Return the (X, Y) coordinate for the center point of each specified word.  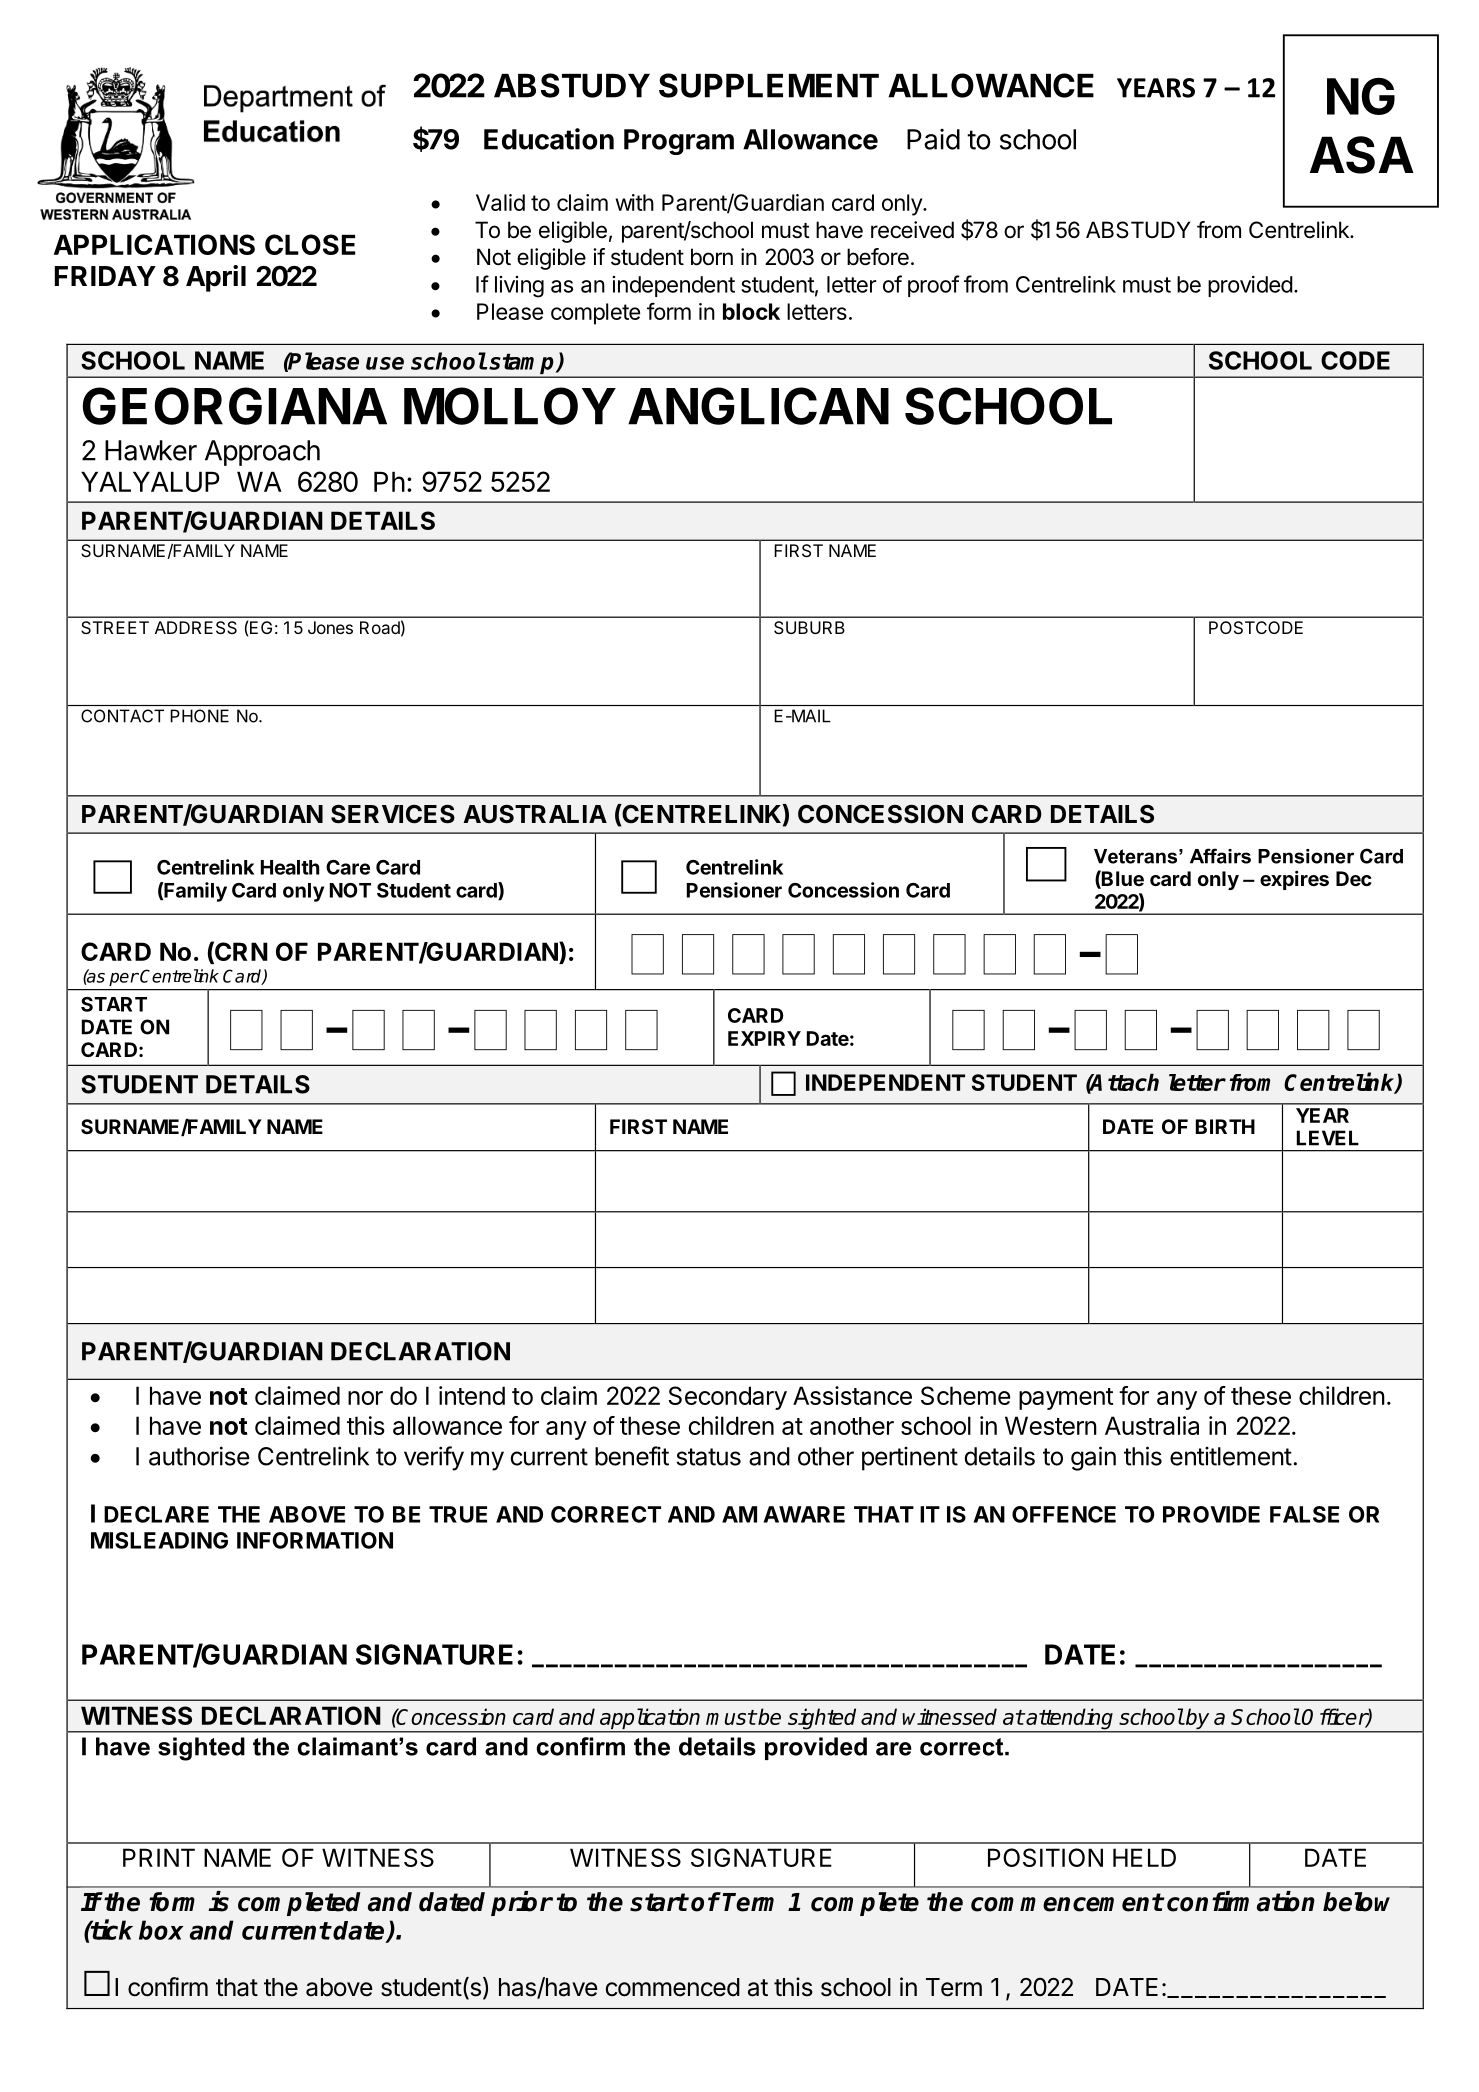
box (161, 1930)
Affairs (1220, 856)
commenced (672, 1987)
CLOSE (310, 244)
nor (365, 1398)
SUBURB (809, 627)
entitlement (1231, 1456)
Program (679, 142)
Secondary (727, 1398)
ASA (1362, 155)
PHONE (200, 716)
